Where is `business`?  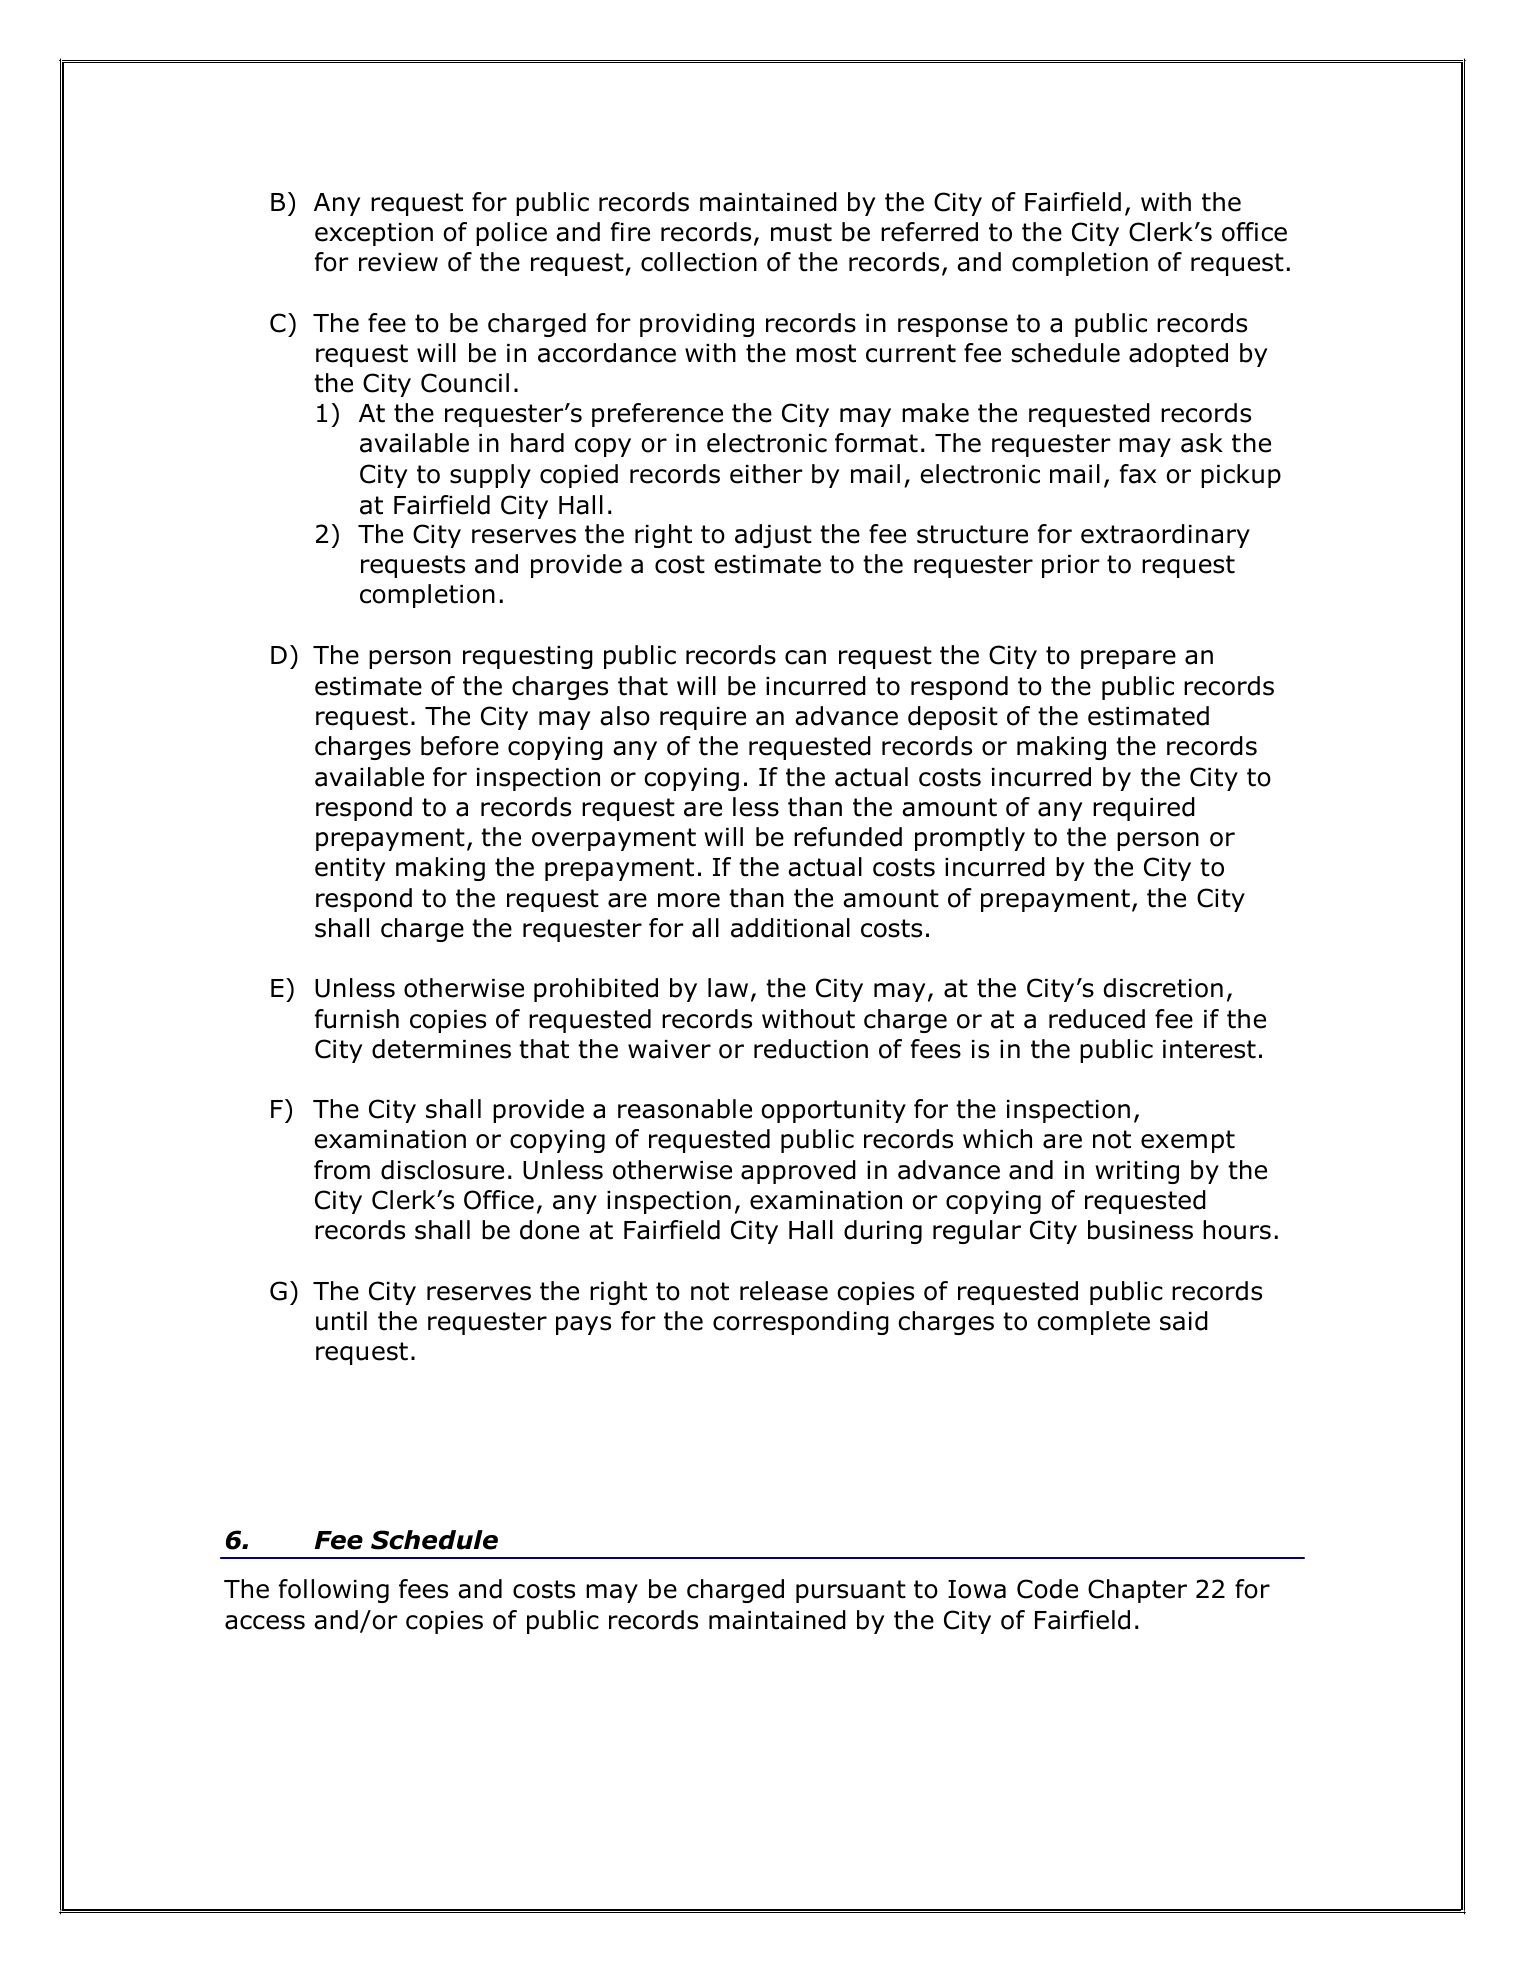
business is located at coordinates (1140, 1230).
